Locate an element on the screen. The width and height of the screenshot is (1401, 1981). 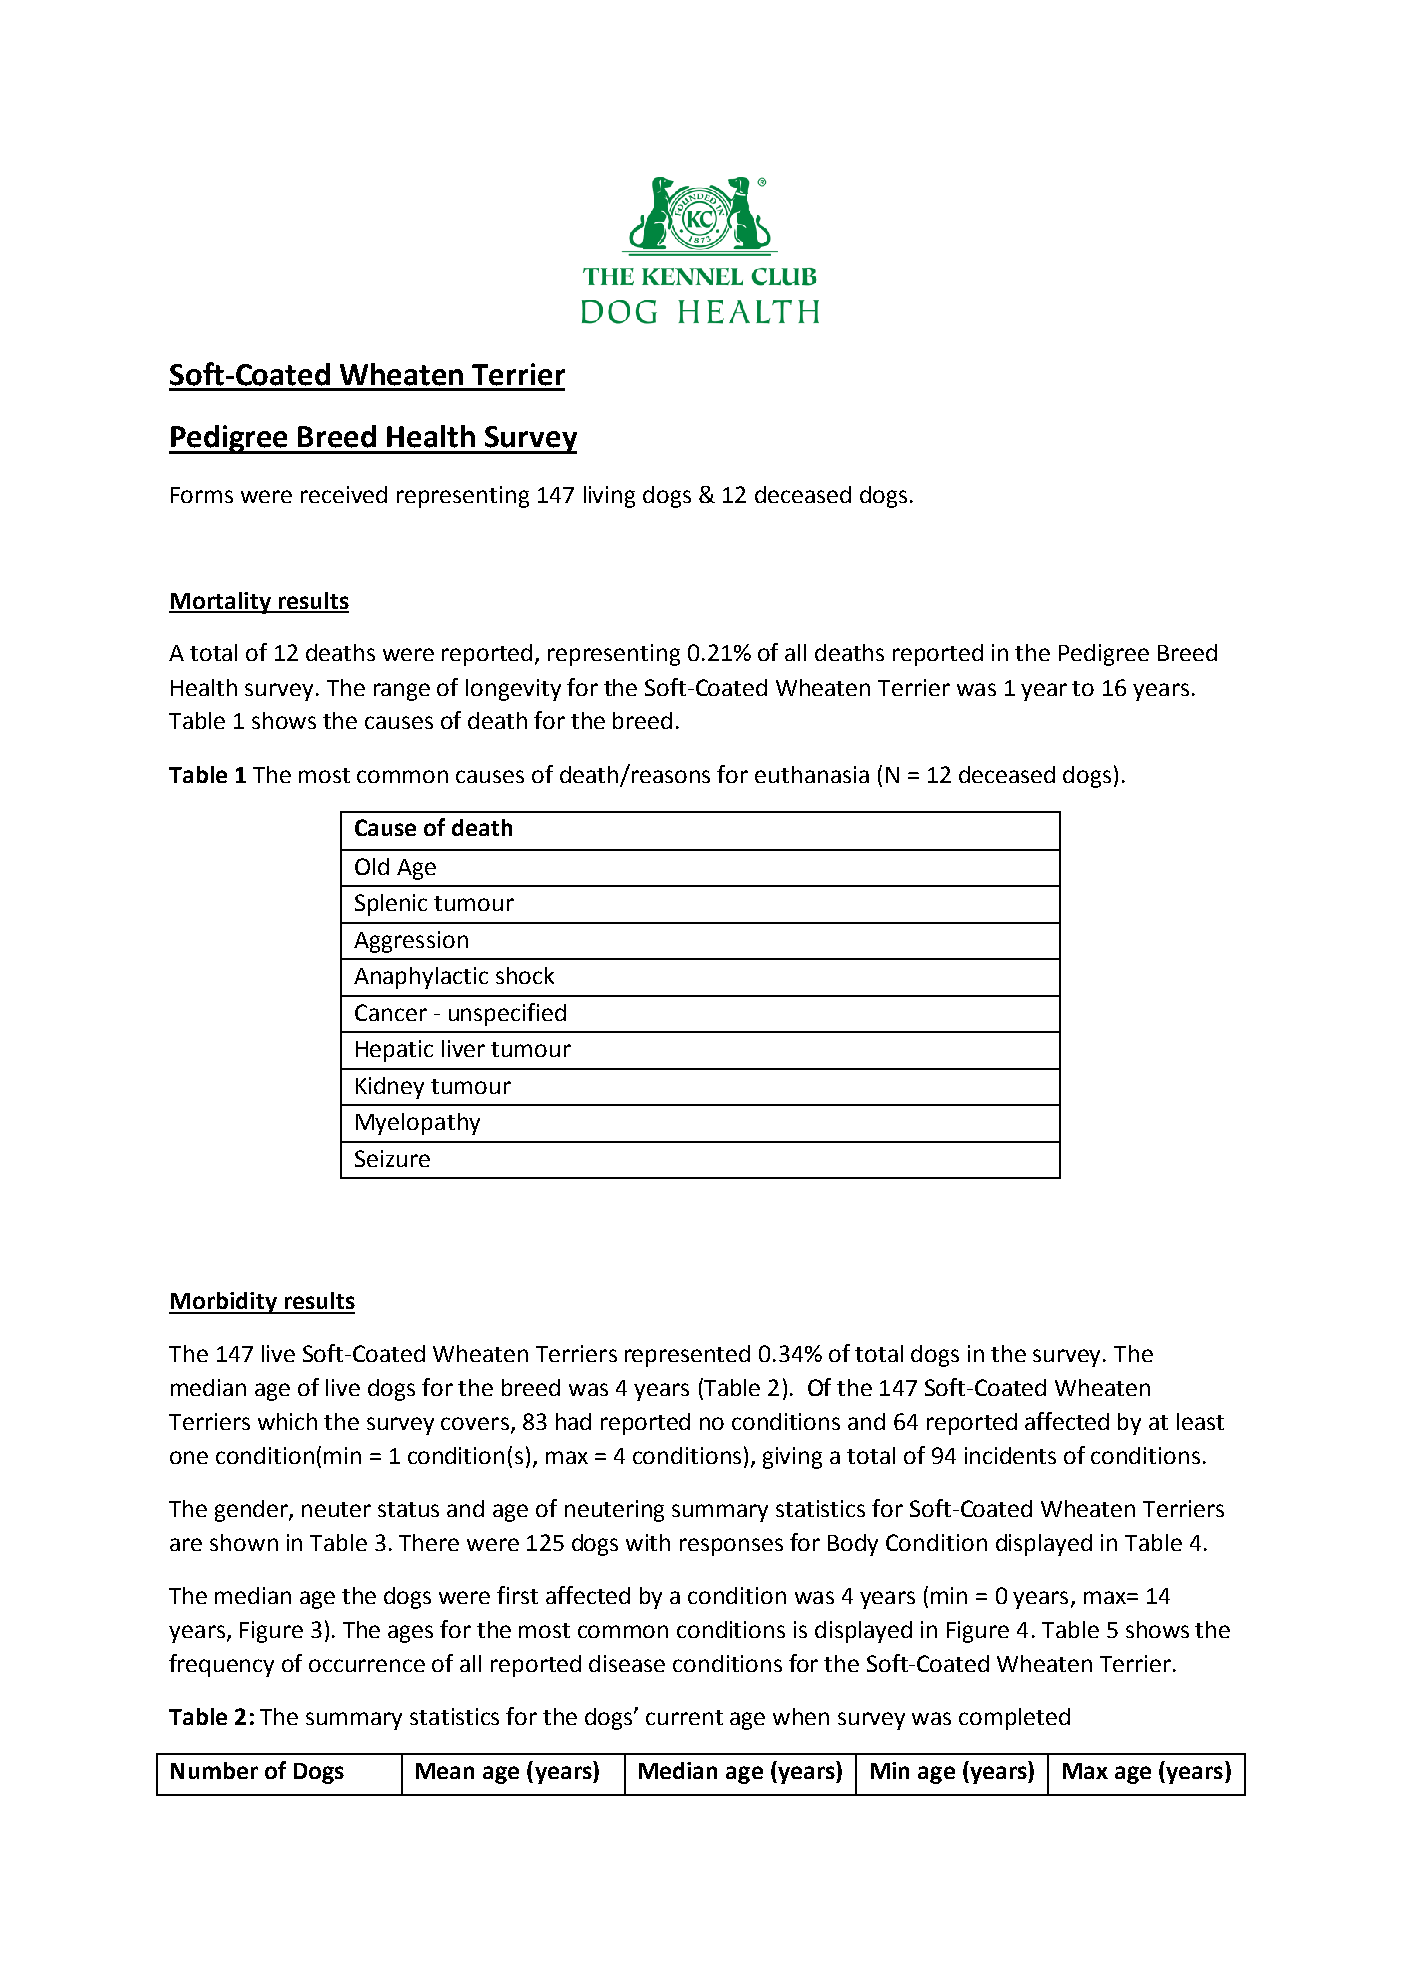
received is located at coordinates (344, 494).
